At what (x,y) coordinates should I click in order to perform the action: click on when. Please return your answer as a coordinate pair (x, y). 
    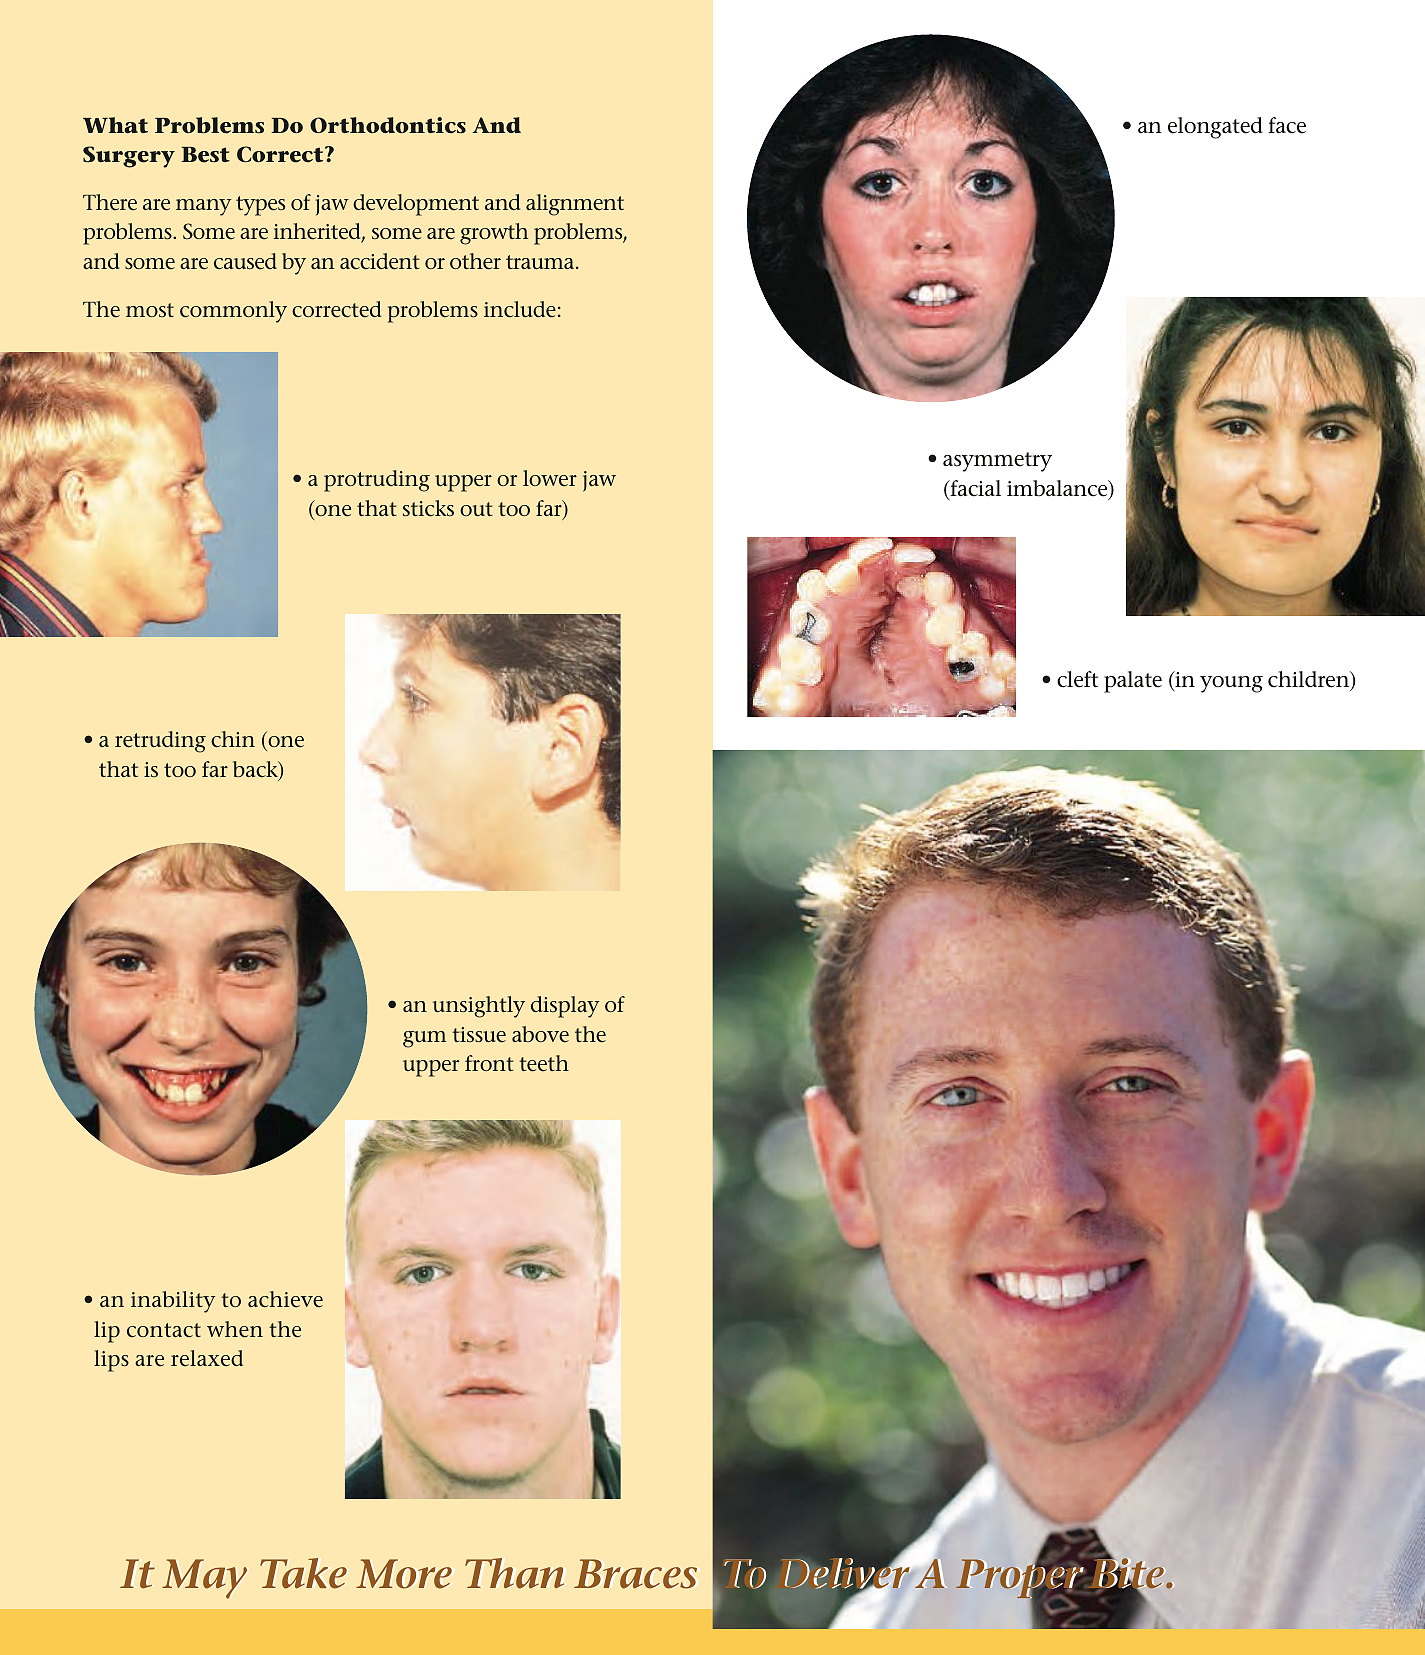
    Looking at the image, I should click on (235, 1329).
